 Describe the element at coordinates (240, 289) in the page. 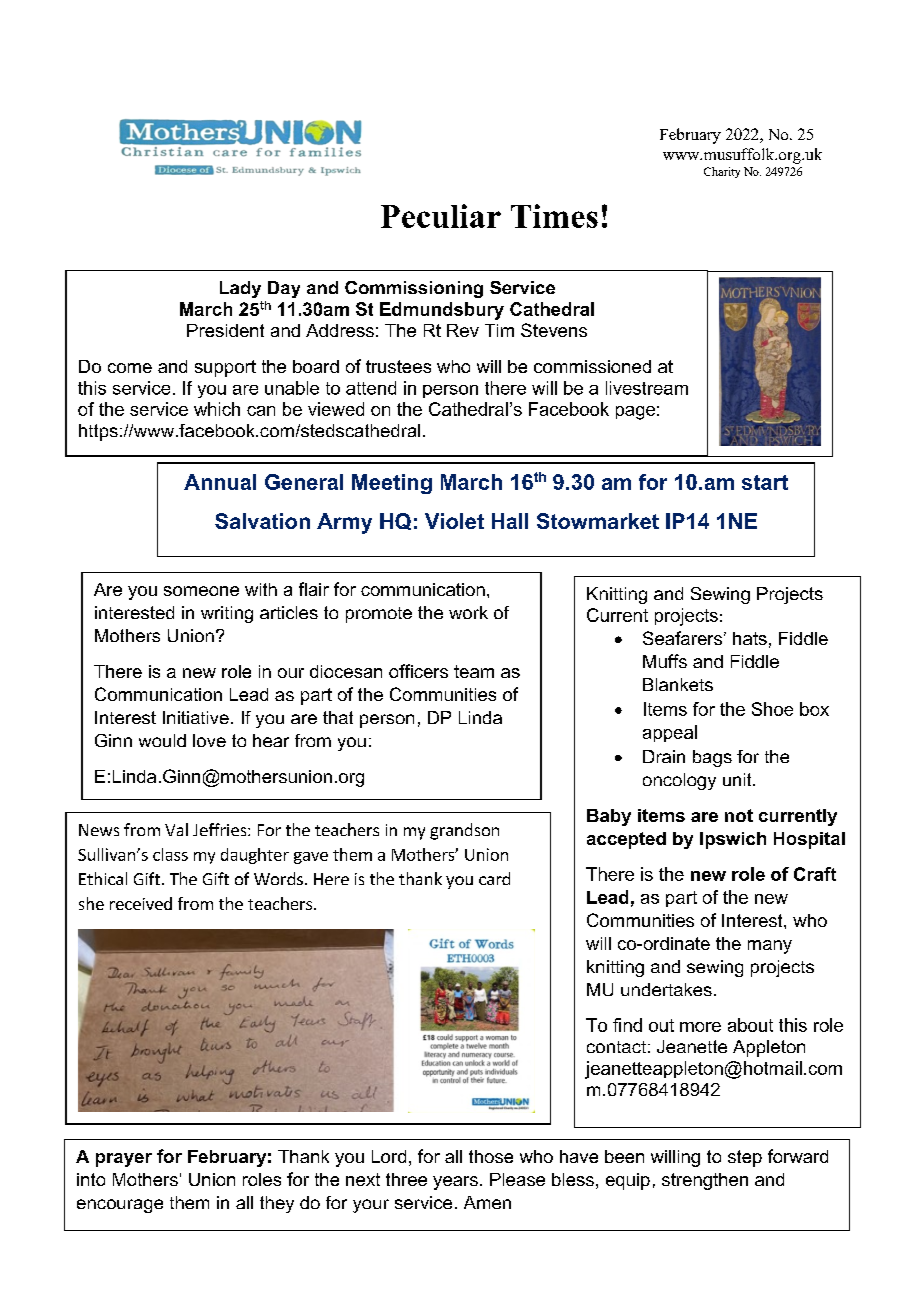

I see `Lady` at that location.
